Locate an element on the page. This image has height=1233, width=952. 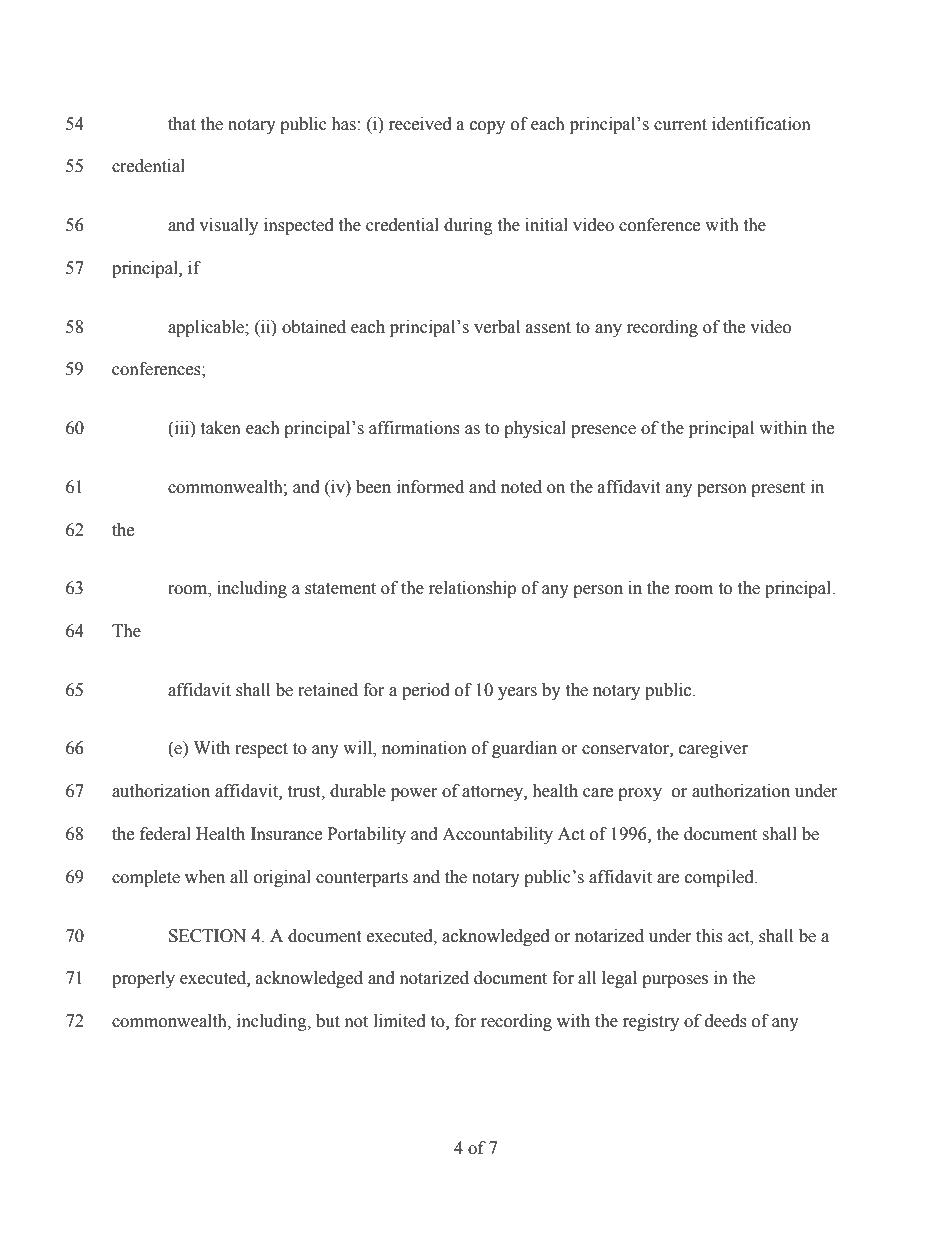
present is located at coordinates (778, 489).
